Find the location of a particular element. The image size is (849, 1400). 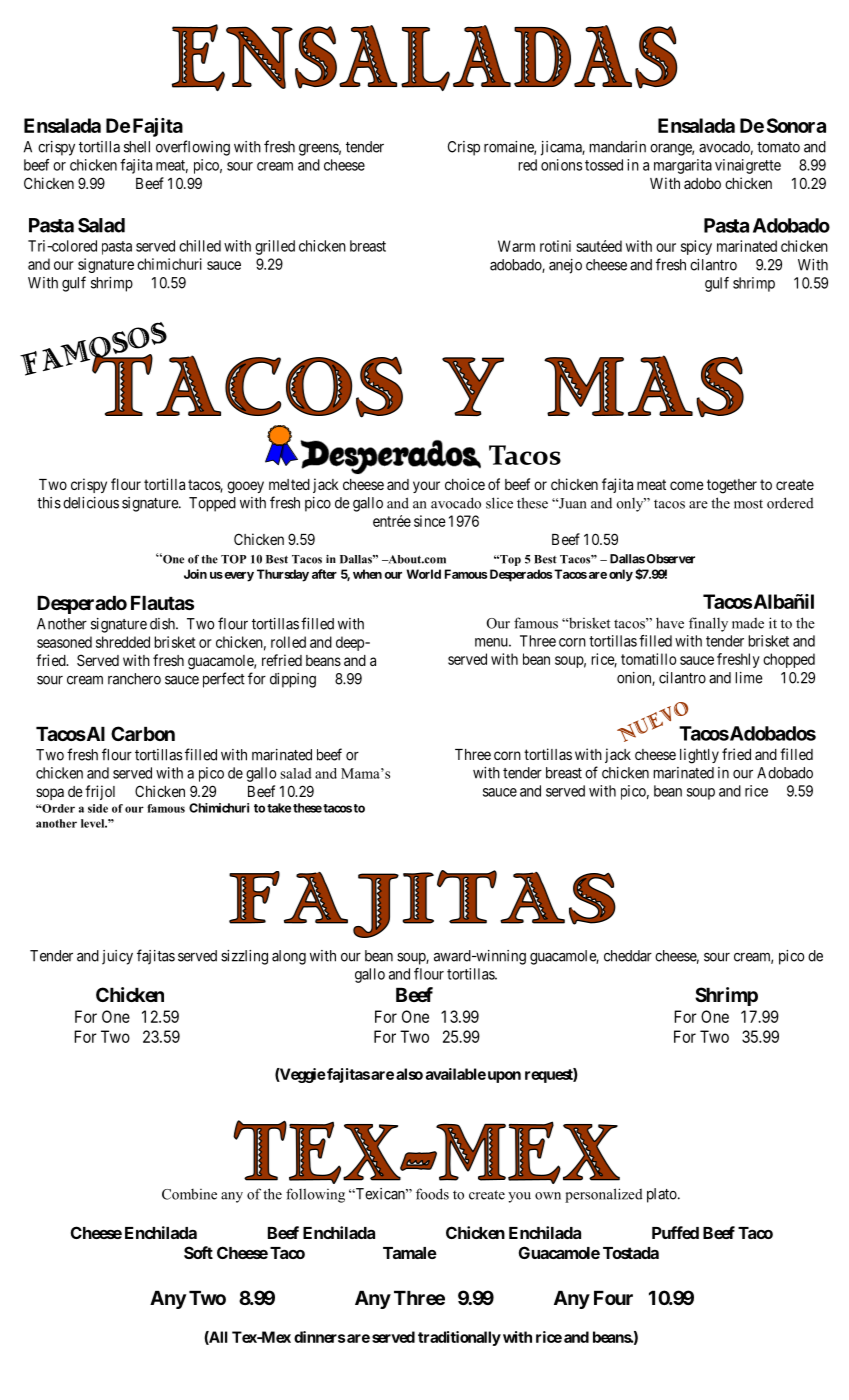

margarita is located at coordinates (683, 166).
